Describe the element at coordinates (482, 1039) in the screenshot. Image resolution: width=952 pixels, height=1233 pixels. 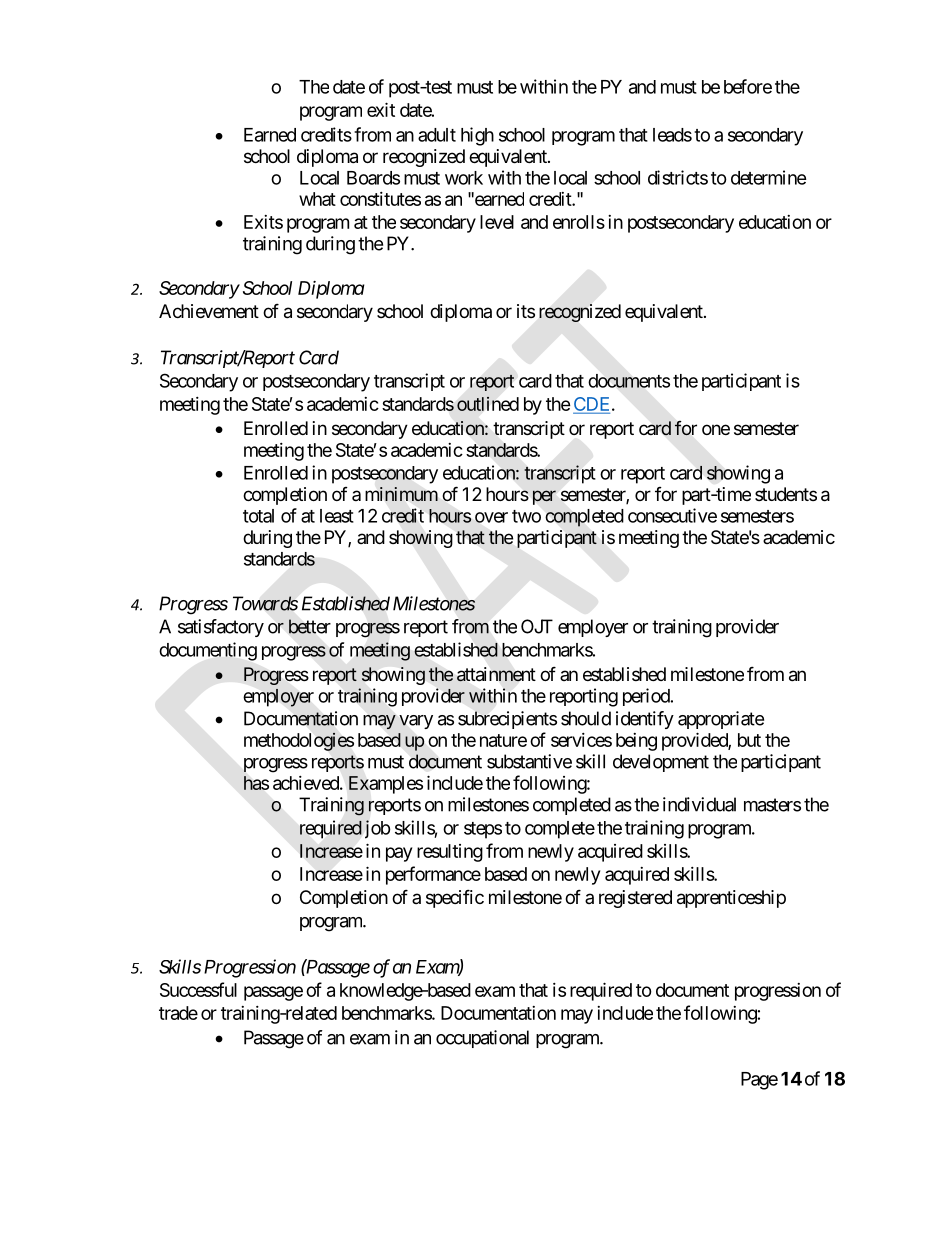
I see `occupational` at that location.
